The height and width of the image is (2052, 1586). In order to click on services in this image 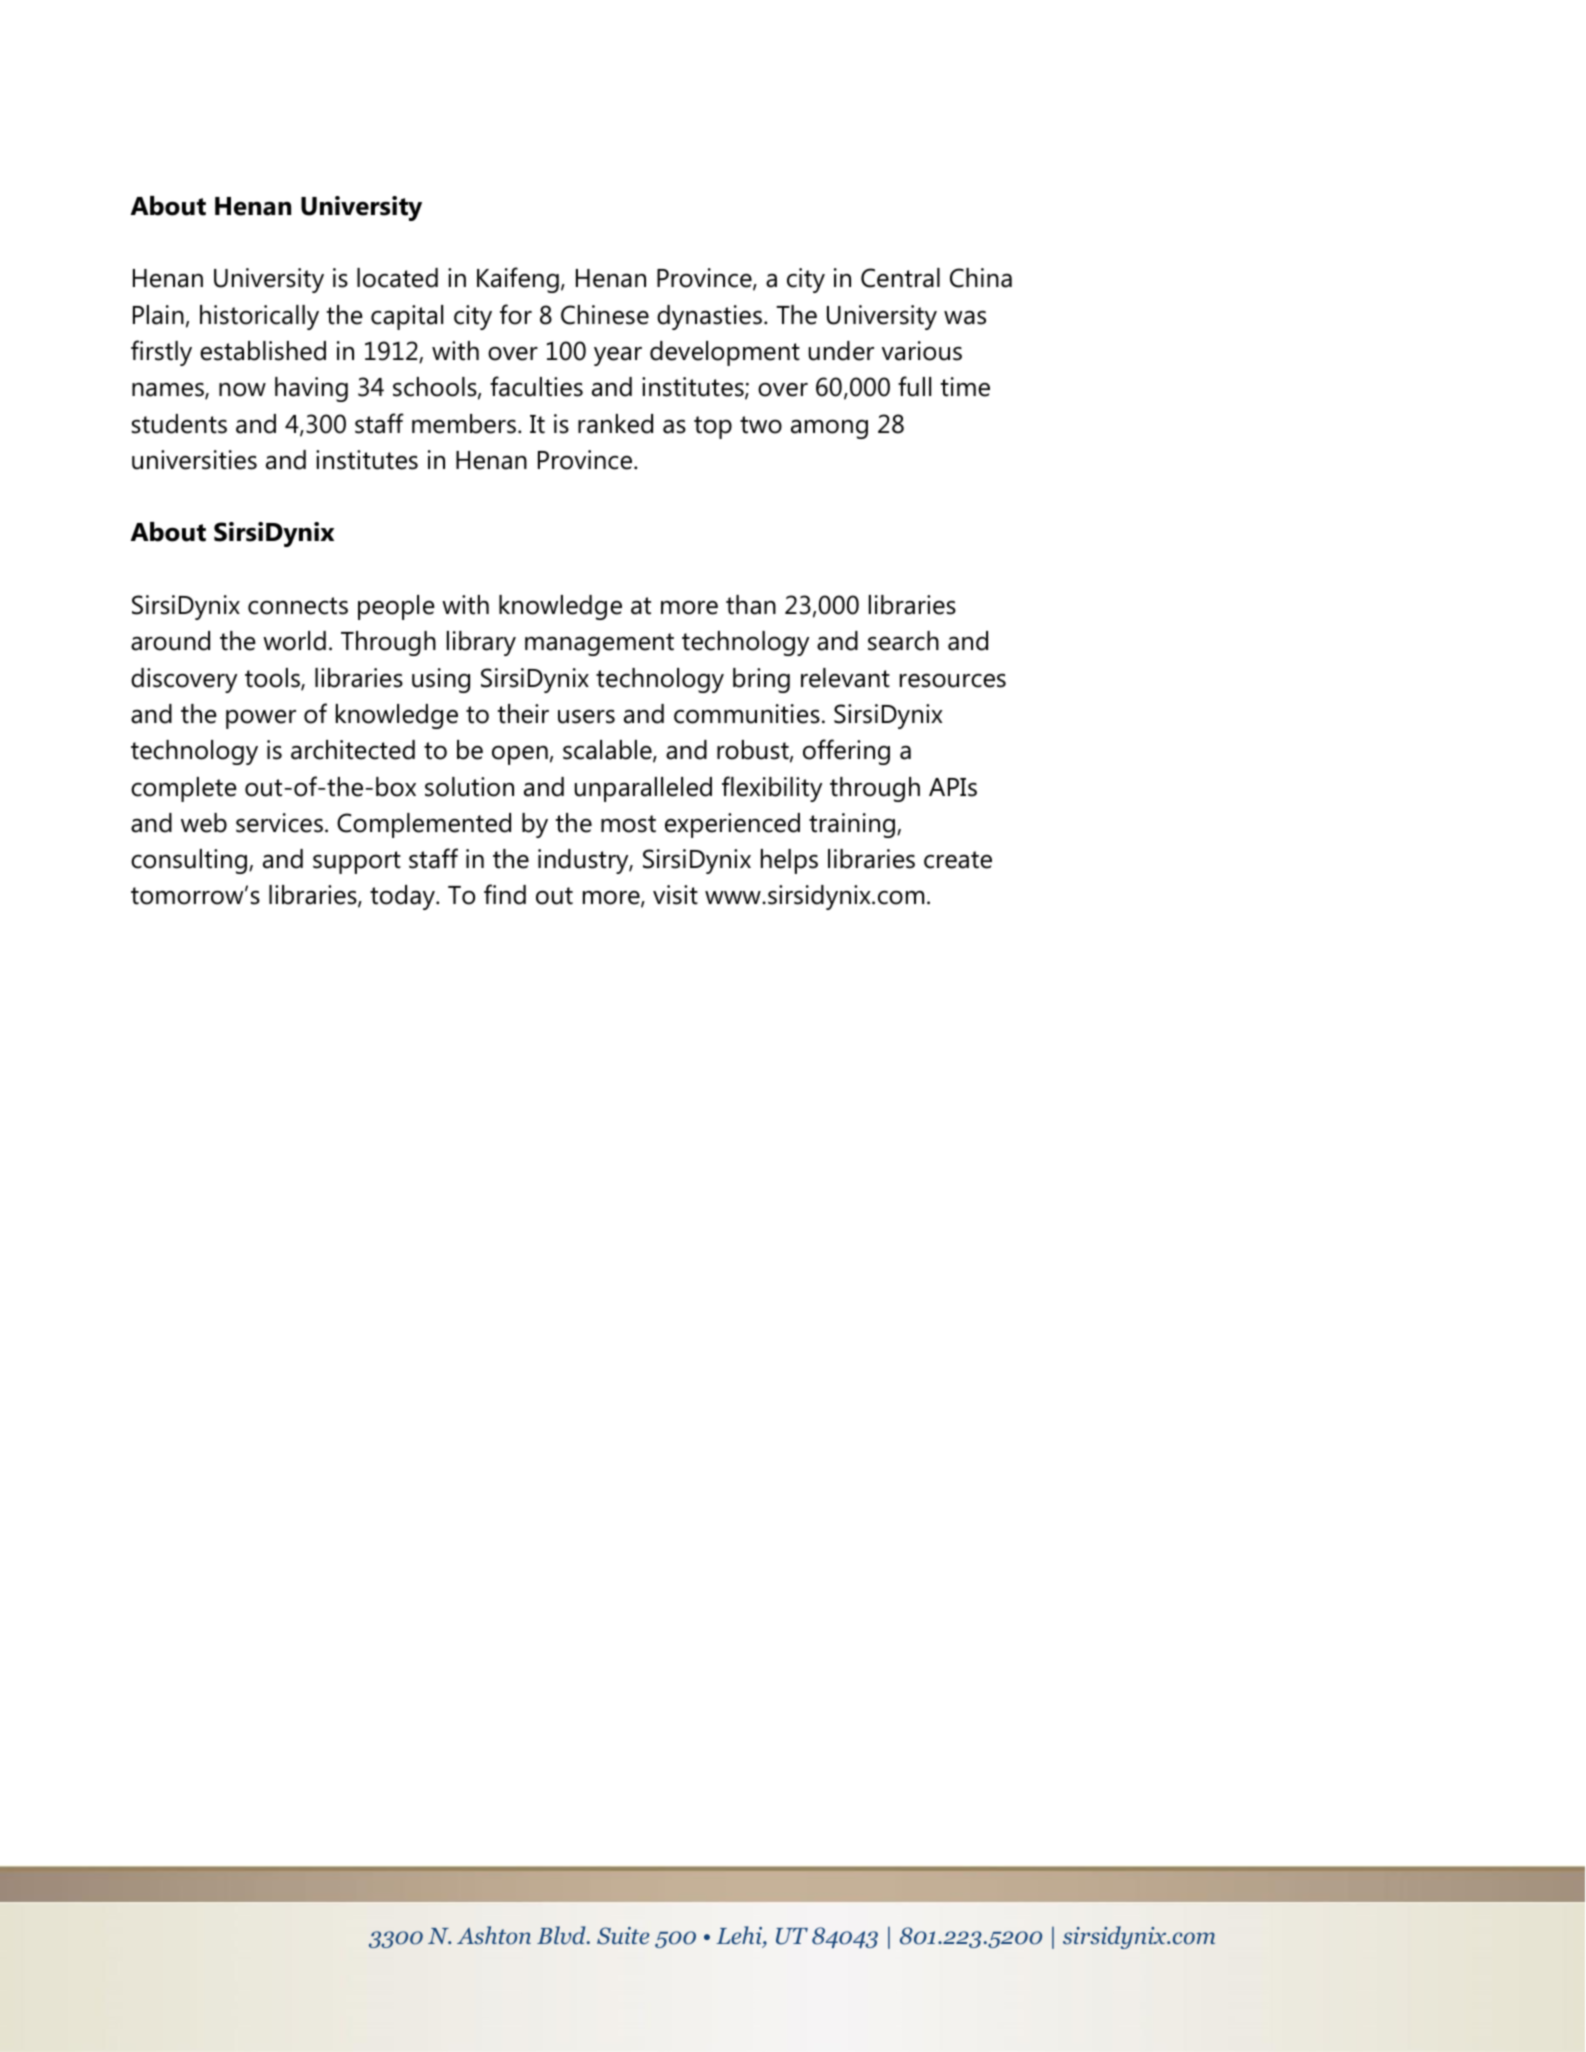, I will do `click(279, 823)`.
